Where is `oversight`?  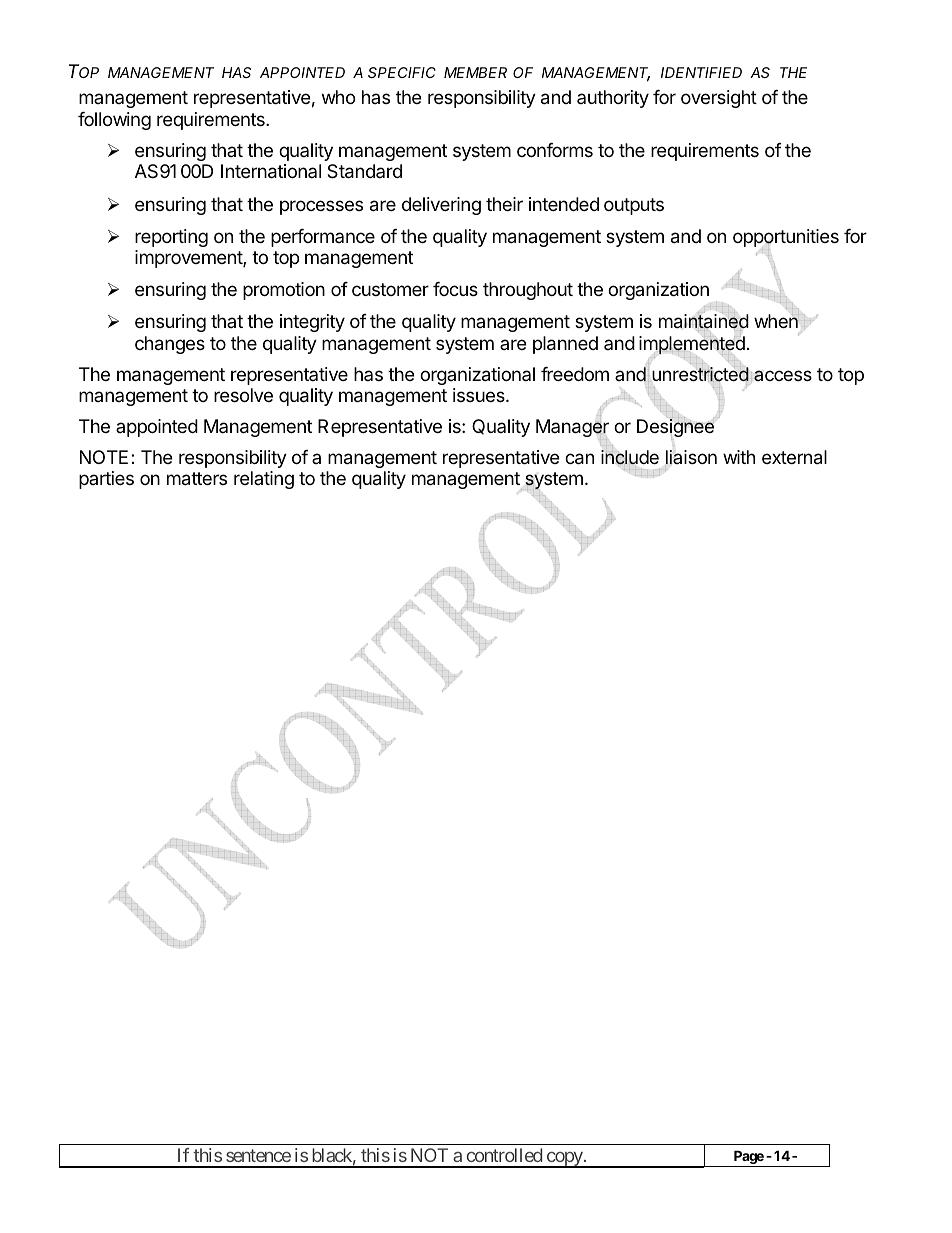
oversight is located at coordinates (719, 99).
